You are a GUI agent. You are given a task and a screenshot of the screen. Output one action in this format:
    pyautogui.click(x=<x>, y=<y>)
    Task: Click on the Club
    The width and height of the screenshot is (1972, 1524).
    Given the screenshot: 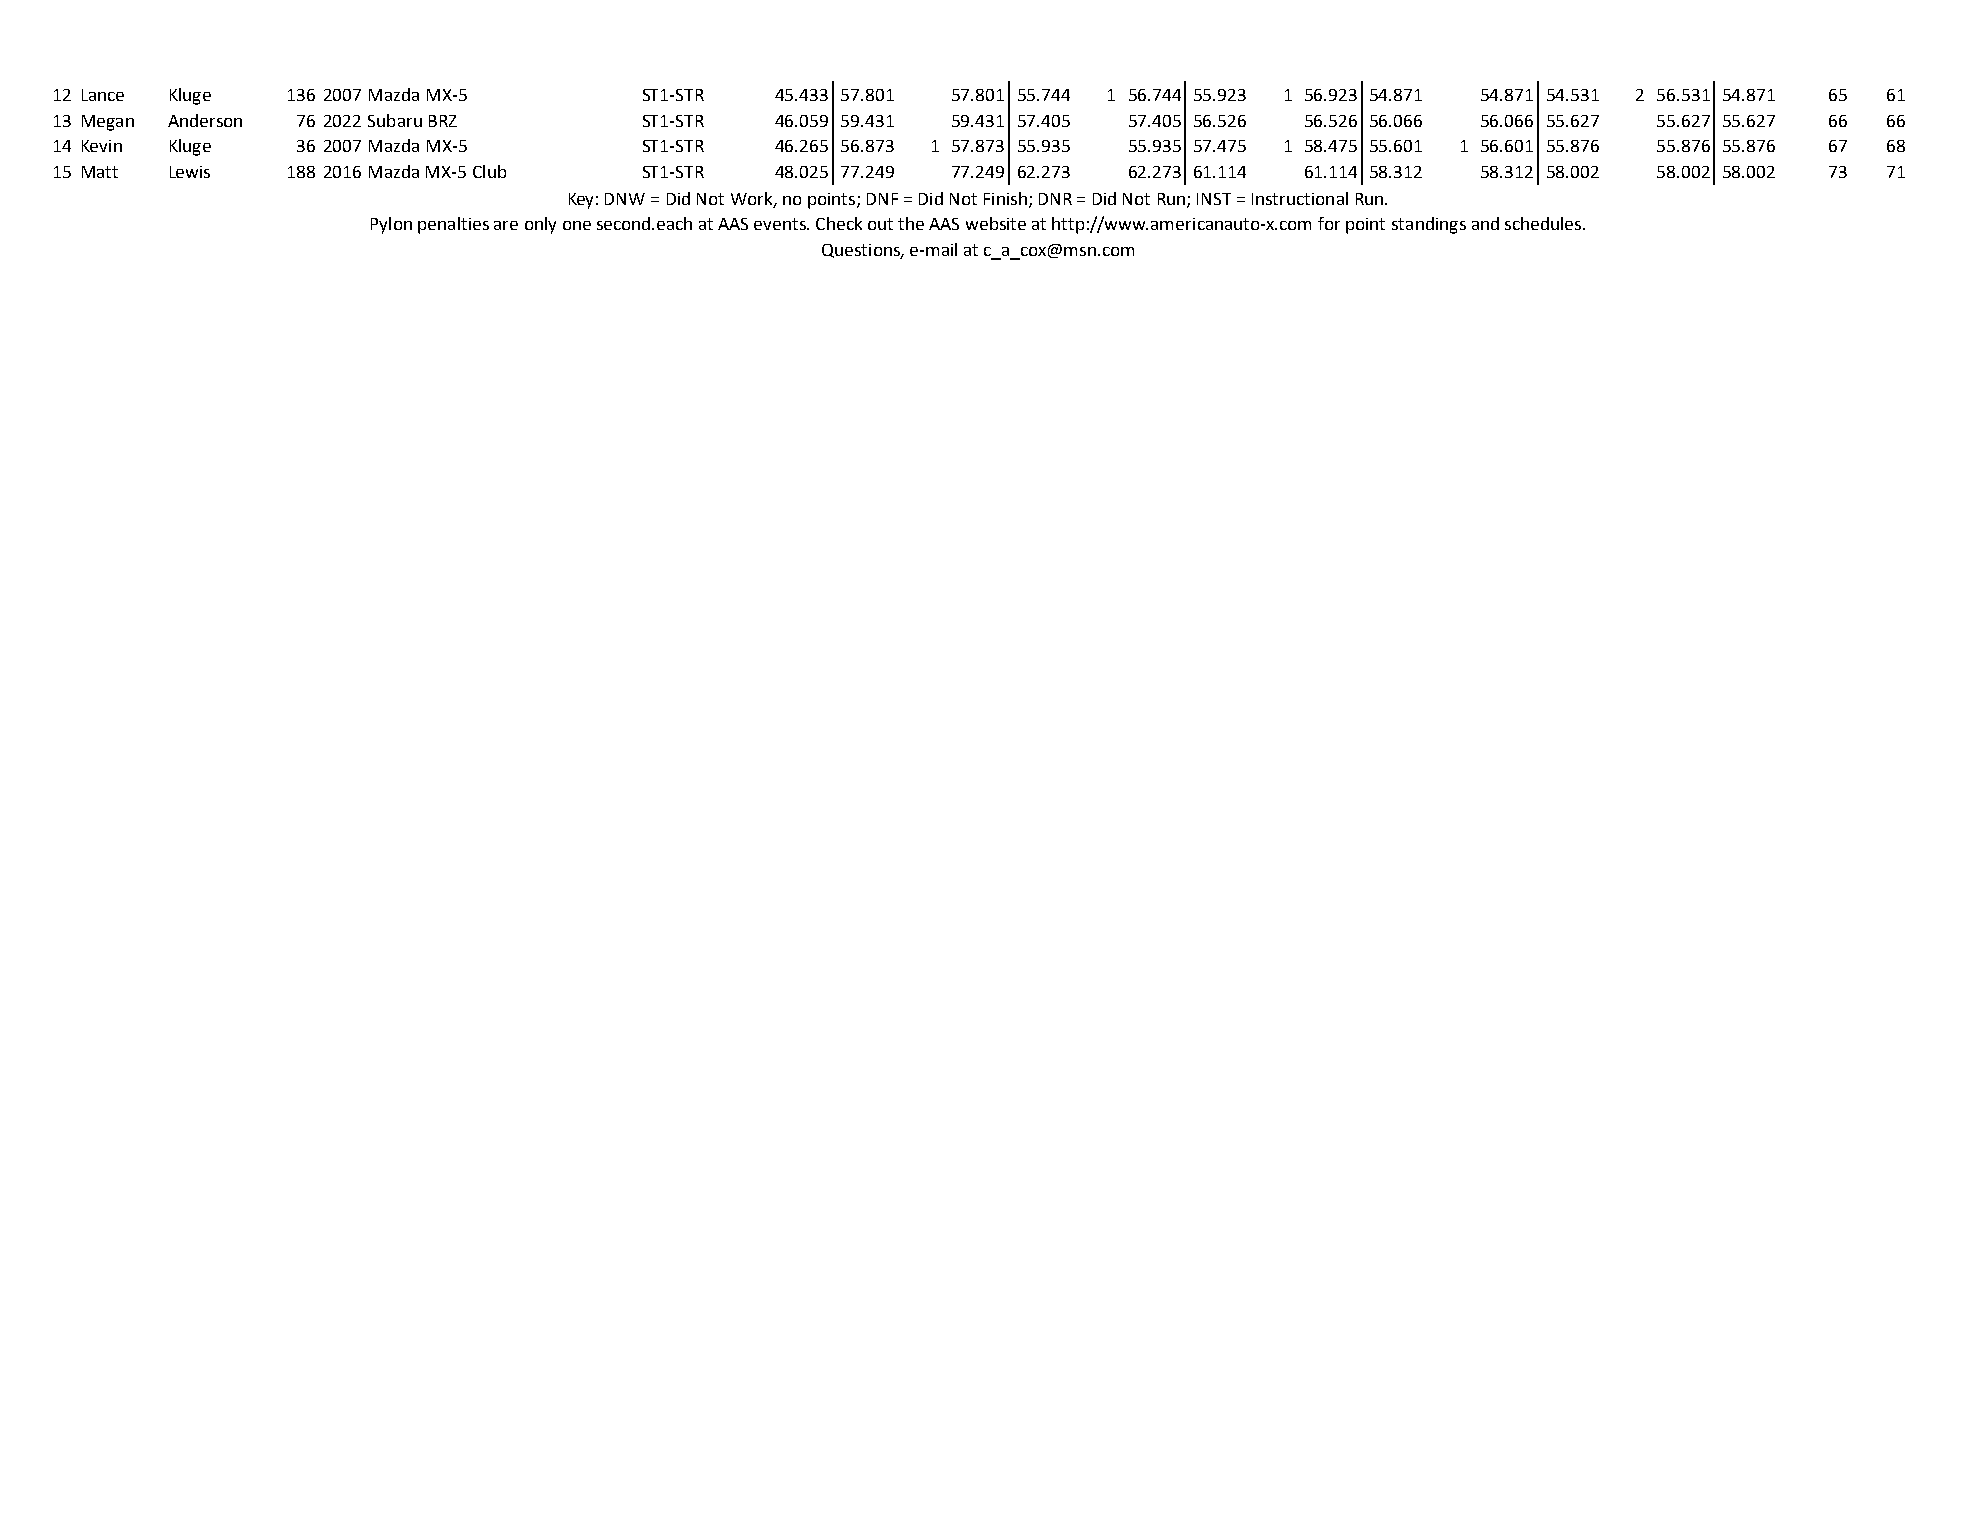 What is the action you would take?
    pyautogui.click(x=489, y=171)
